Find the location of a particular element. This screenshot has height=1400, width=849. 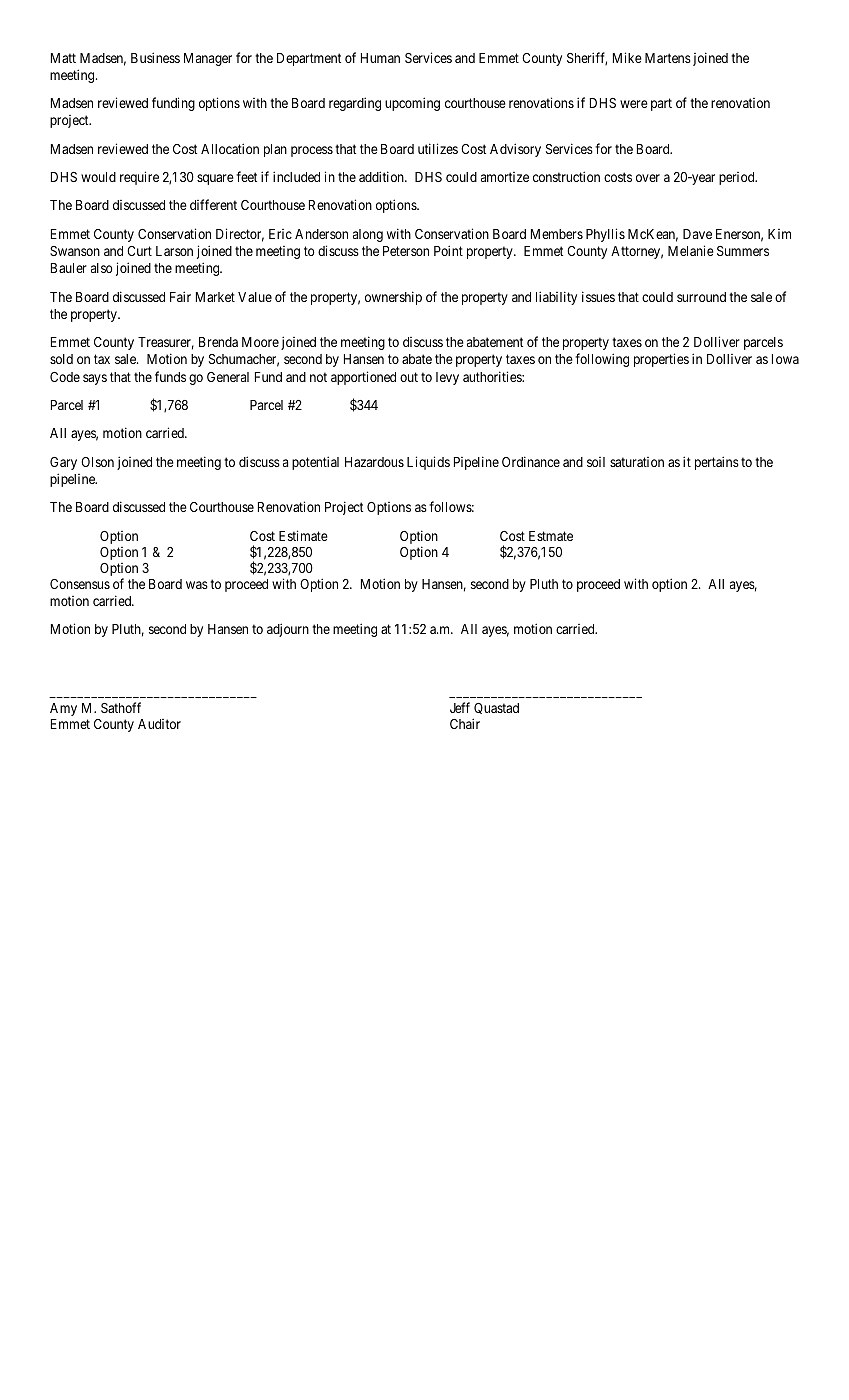

Auditor is located at coordinates (159, 724).
